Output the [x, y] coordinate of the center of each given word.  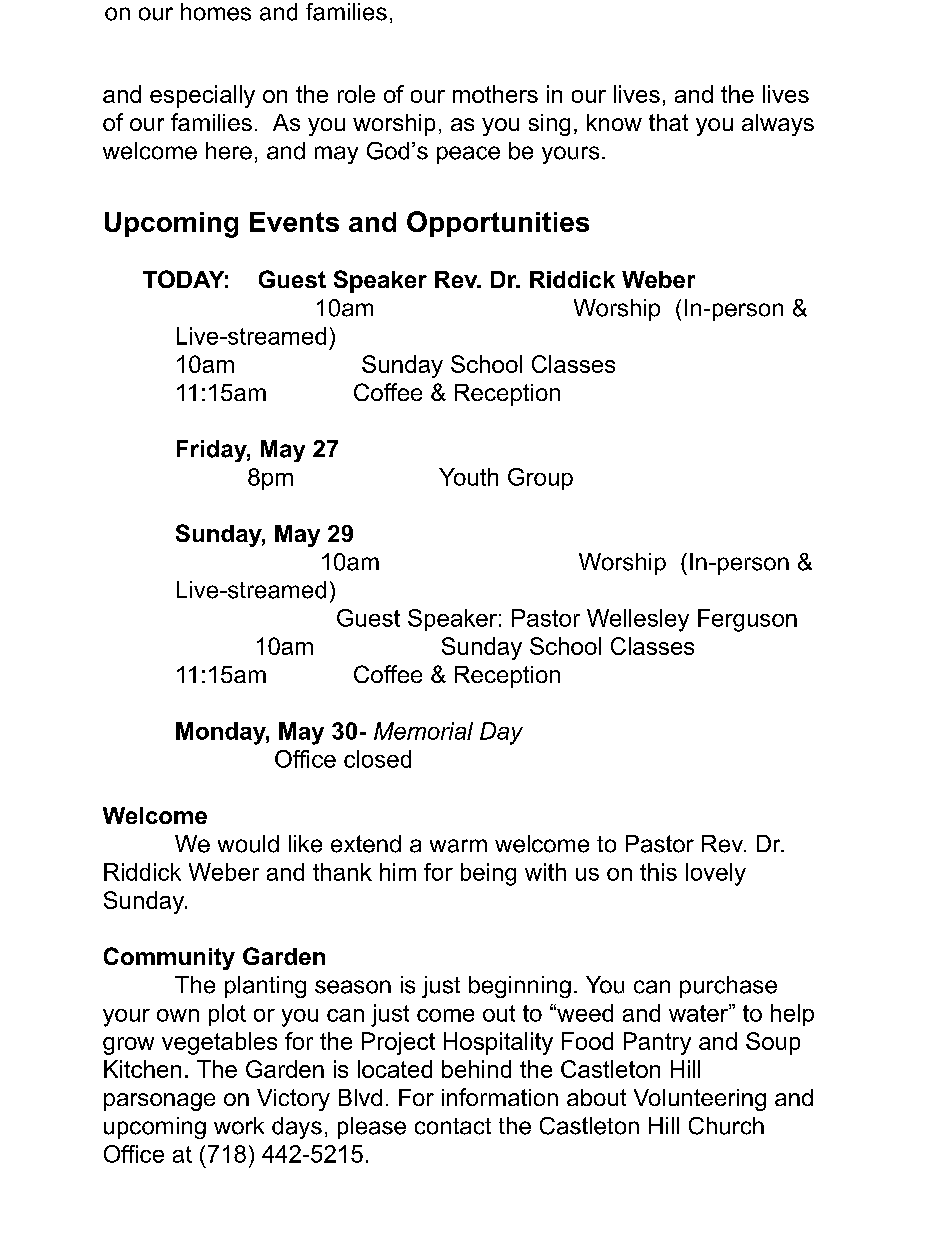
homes [216, 12]
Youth [468, 477]
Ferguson [747, 620]
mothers [495, 94]
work [239, 1126]
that [668, 122]
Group [540, 479]
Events [294, 222]
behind [476, 1069]
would [248, 844]
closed [377, 759]
